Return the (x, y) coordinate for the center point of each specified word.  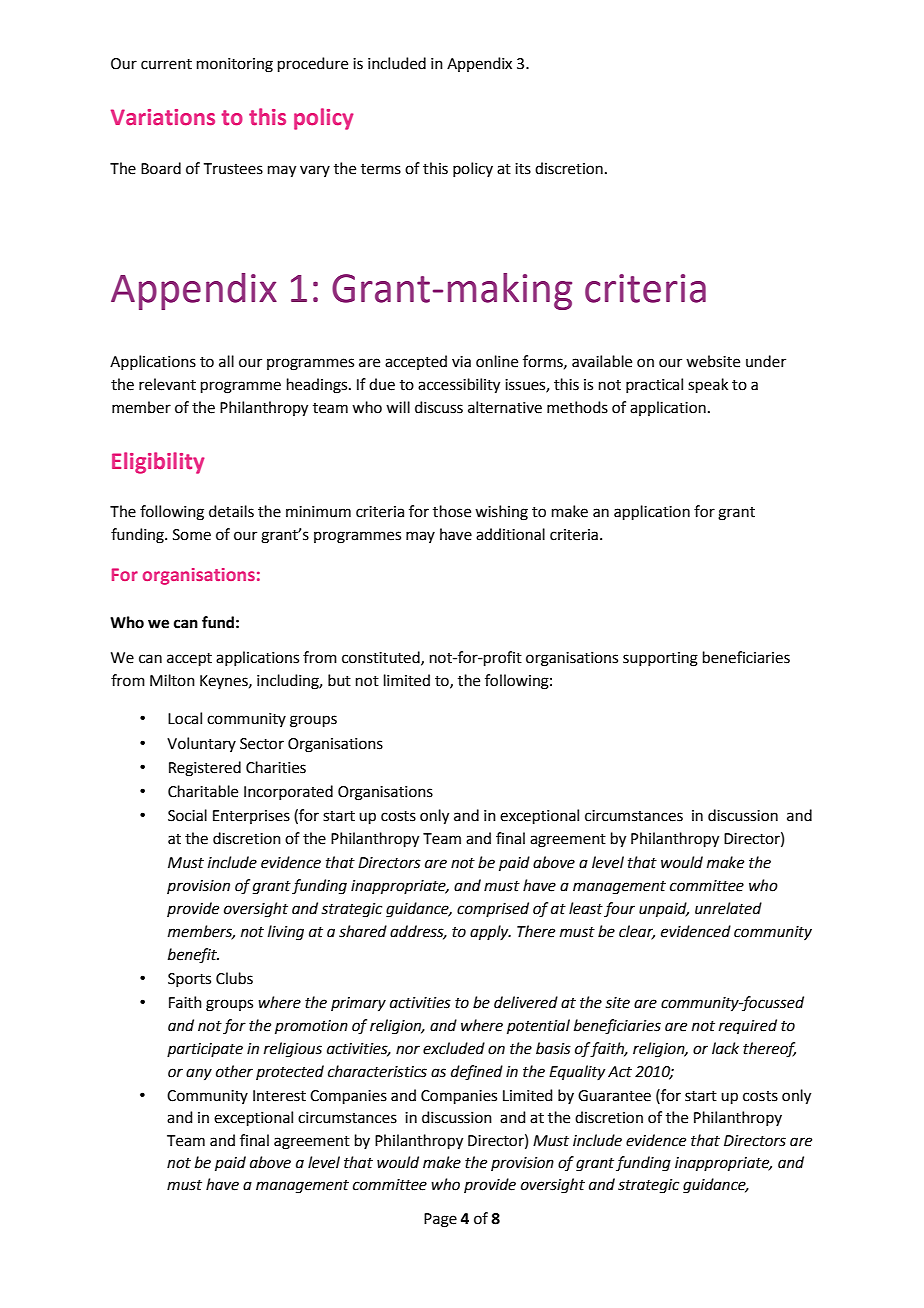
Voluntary (201, 744)
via (461, 362)
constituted (382, 658)
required (748, 1026)
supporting (660, 659)
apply (490, 932)
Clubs (234, 978)
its (523, 169)
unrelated (728, 908)
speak (708, 385)
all (226, 361)
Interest (279, 1096)
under (766, 361)
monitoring (235, 65)
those (452, 511)
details (231, 511)
